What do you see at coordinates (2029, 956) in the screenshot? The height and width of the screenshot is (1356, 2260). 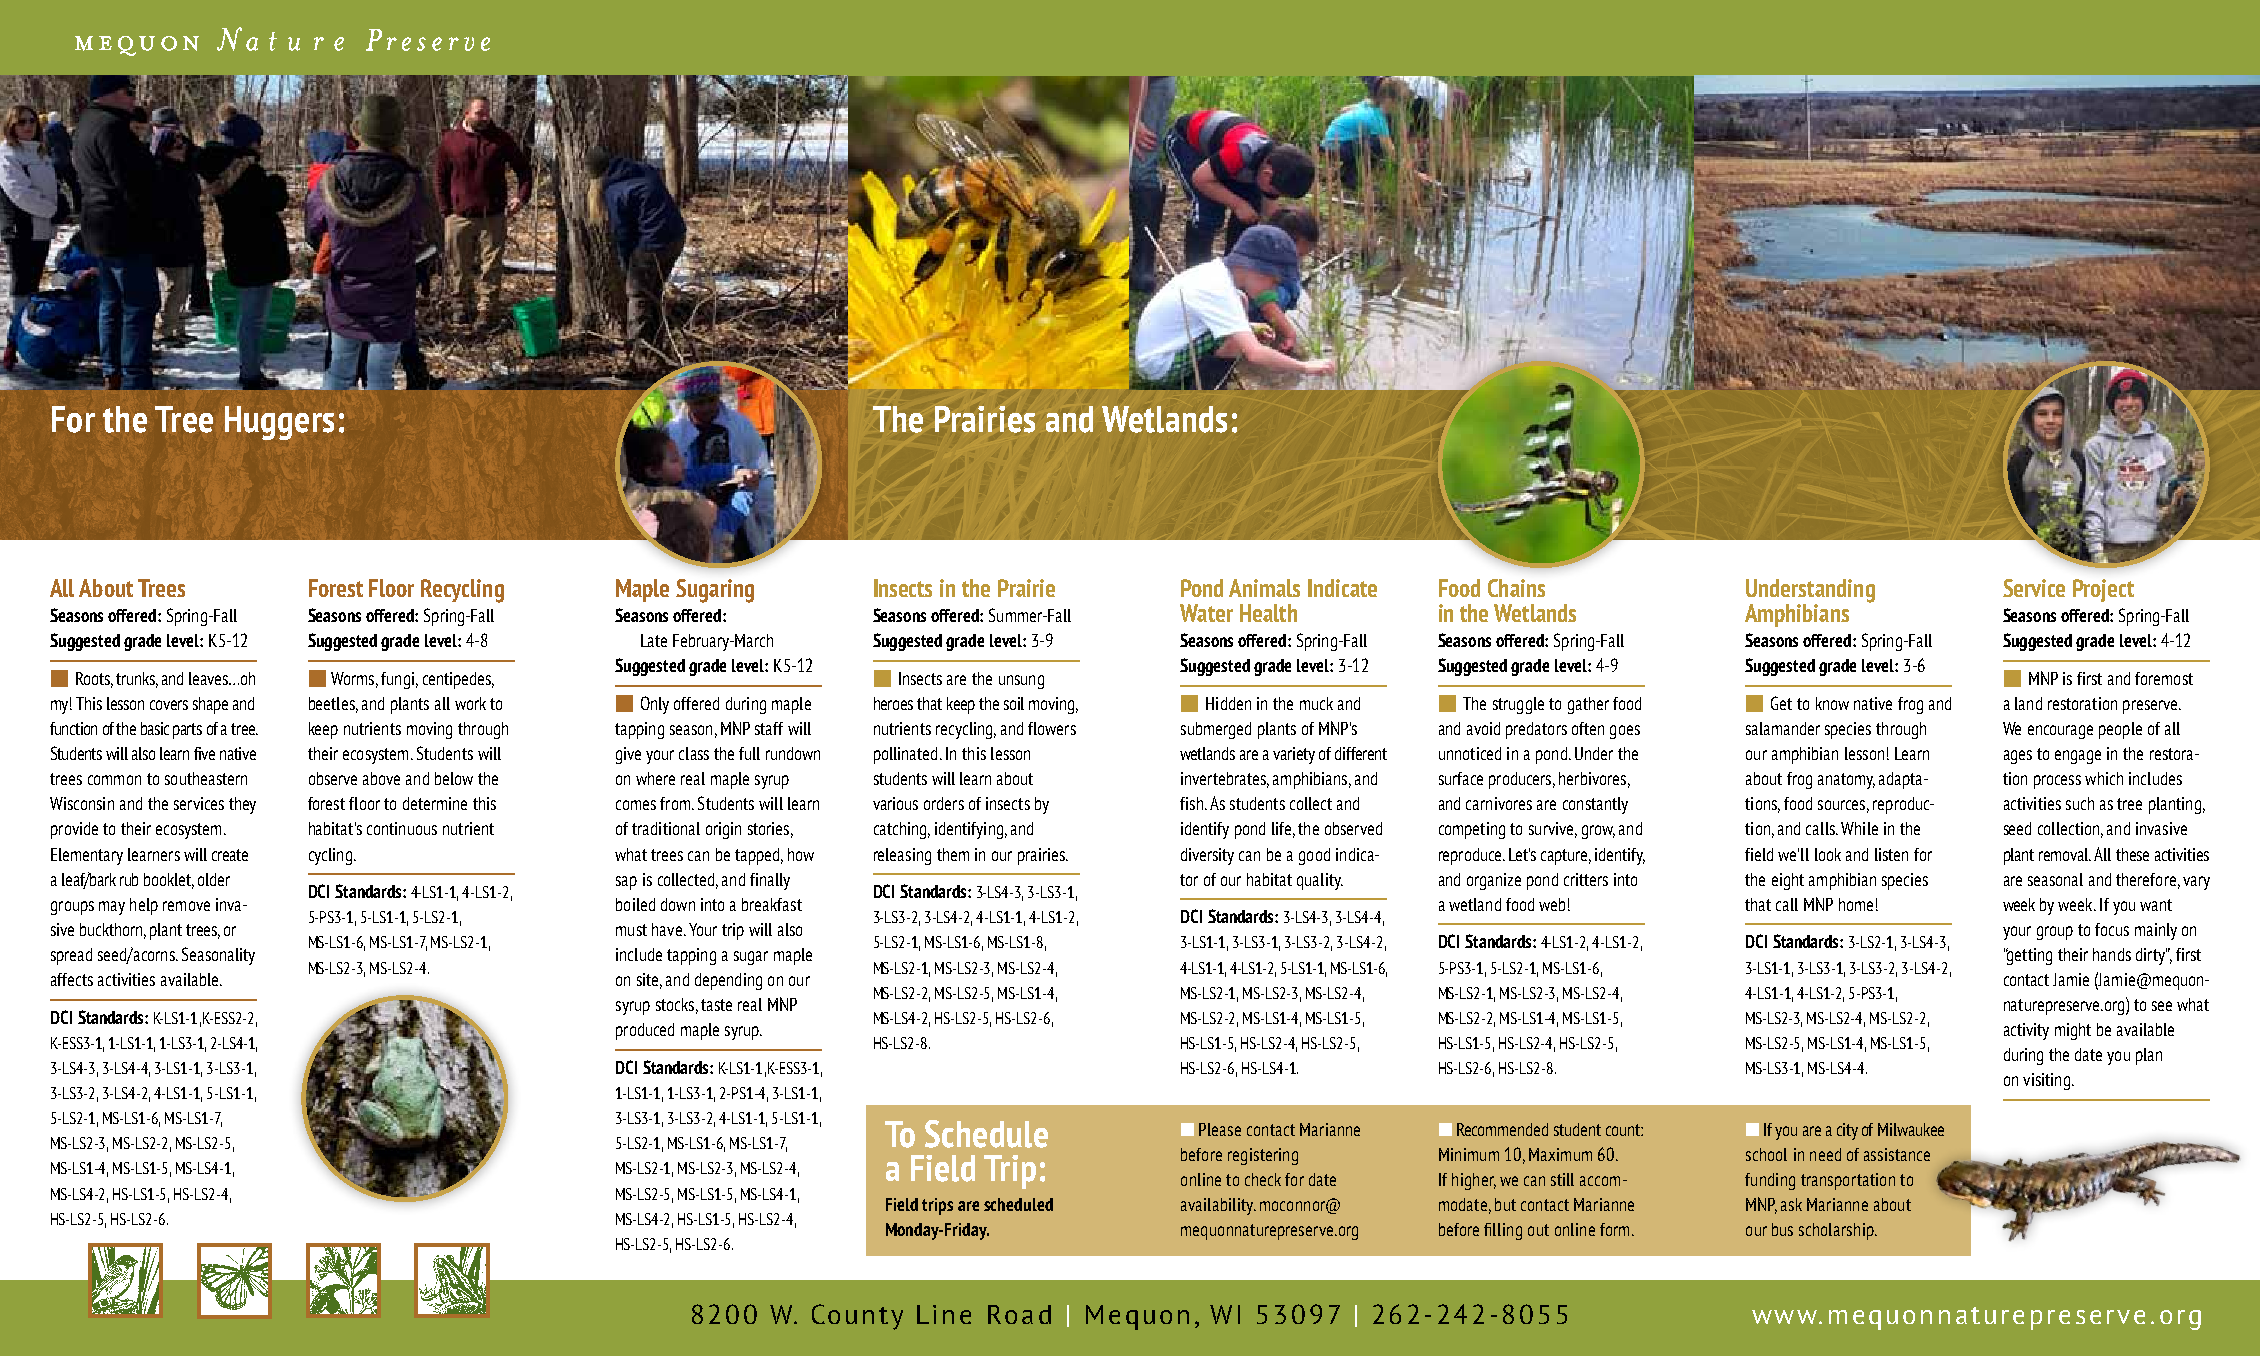 I see `getting` at bounding box center [2029, 956].
